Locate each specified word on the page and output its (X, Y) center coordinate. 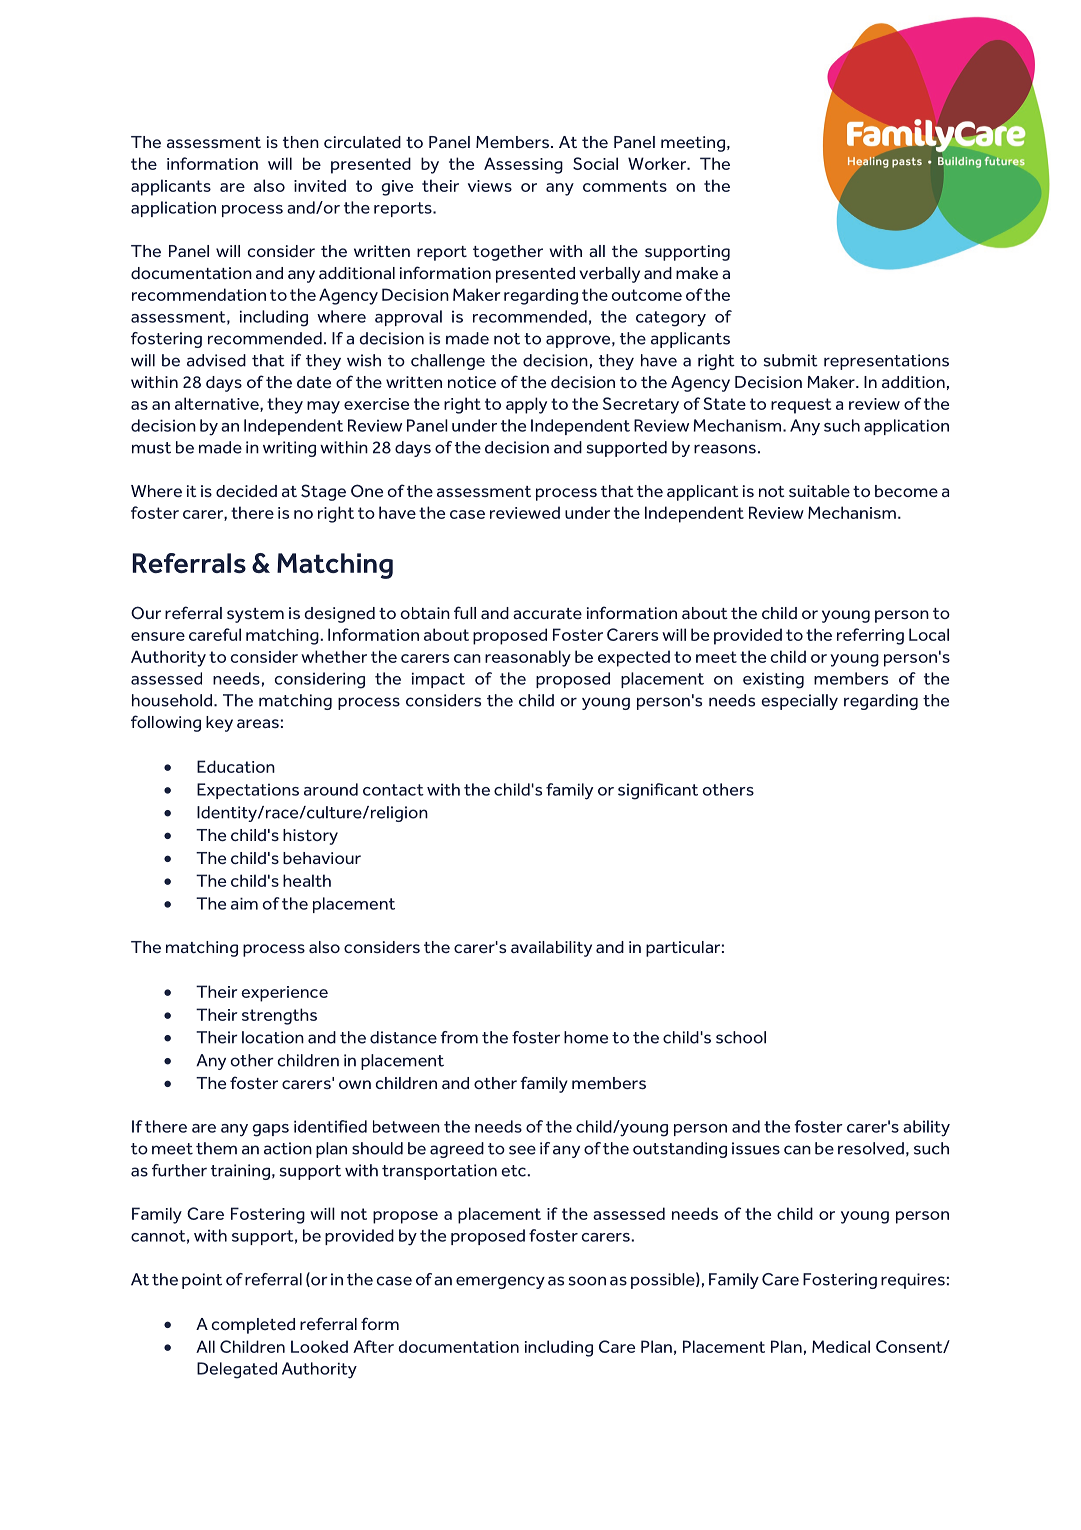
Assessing (523, 165)
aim (244, 903)
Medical (841, 1346)
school (741, 1037)
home (586, 1037)
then (301, 142)
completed (253, 1326)
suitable (819, 491)
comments (625, 186)
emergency (500, 1282)
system (255, 615)
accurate (547, 613)
